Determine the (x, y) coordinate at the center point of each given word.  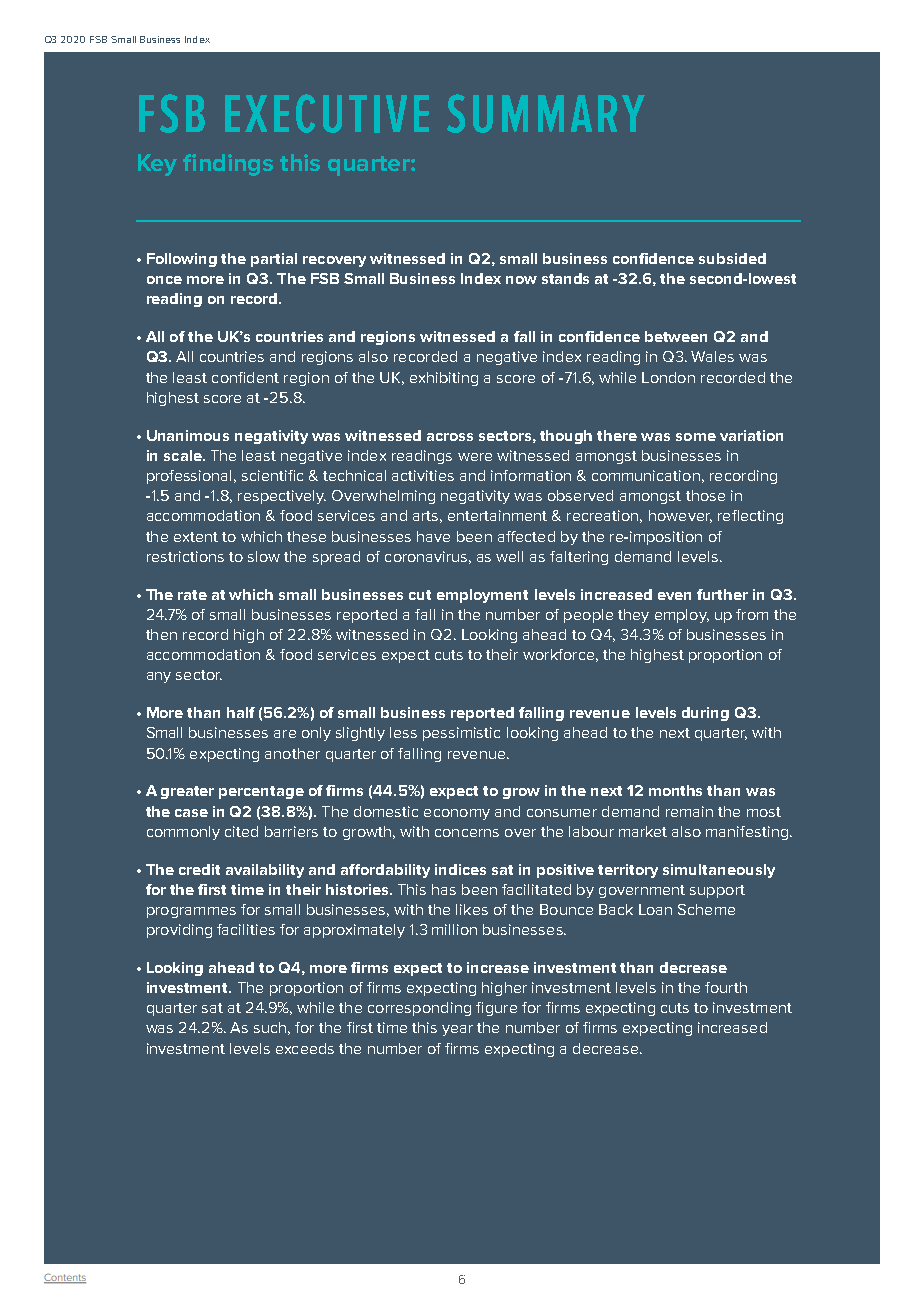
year (457, 1030)
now (521, 280)
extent (196, 537)
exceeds (305, 1048)
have (433, 536)
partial (274, 260)
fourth (726, 987)
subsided (732, 258)
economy (457, 814)
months (675, 790)
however (680, 516)
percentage (261, 792)
